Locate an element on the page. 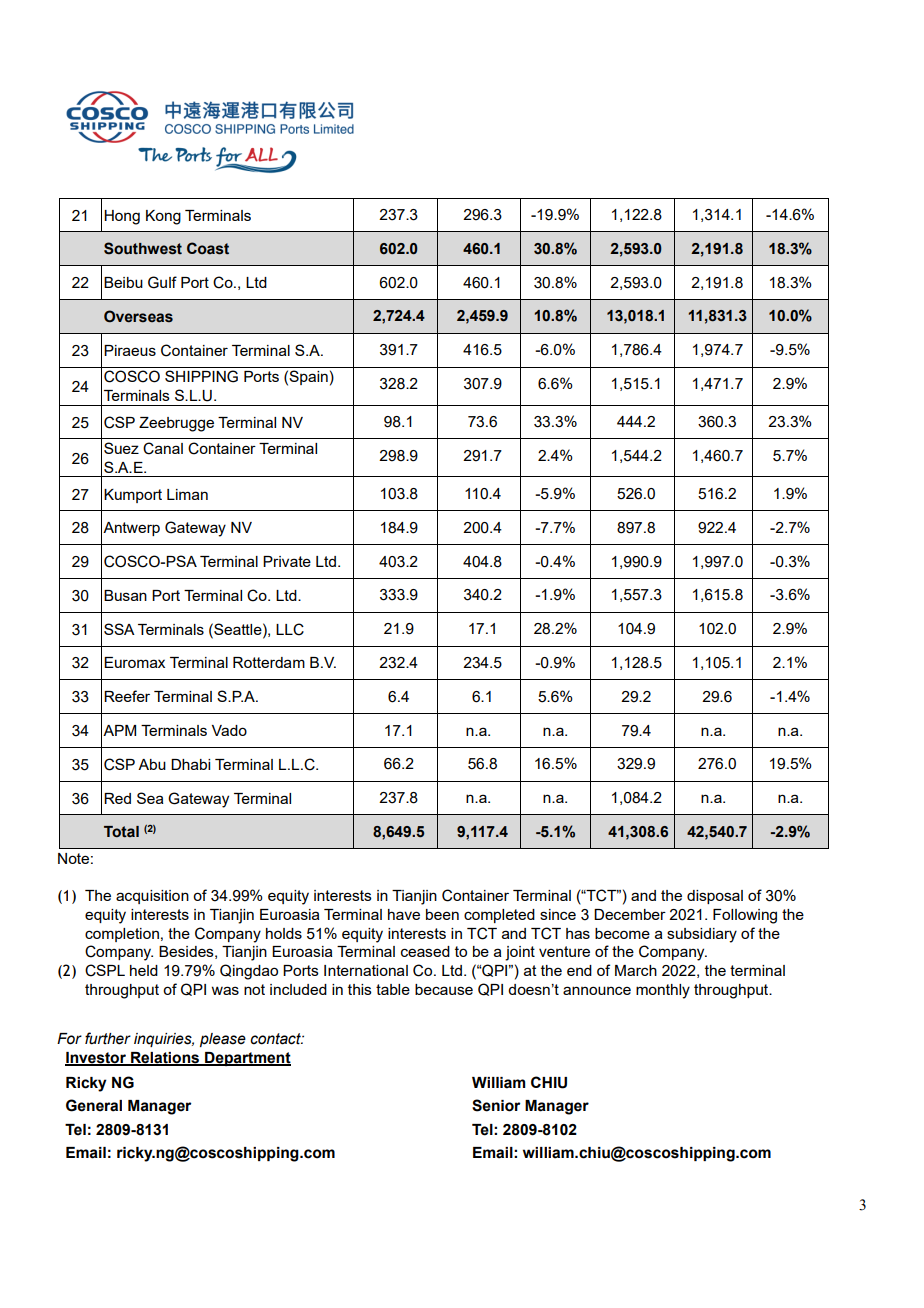  Southwest is located at coordinates (143, 248).
